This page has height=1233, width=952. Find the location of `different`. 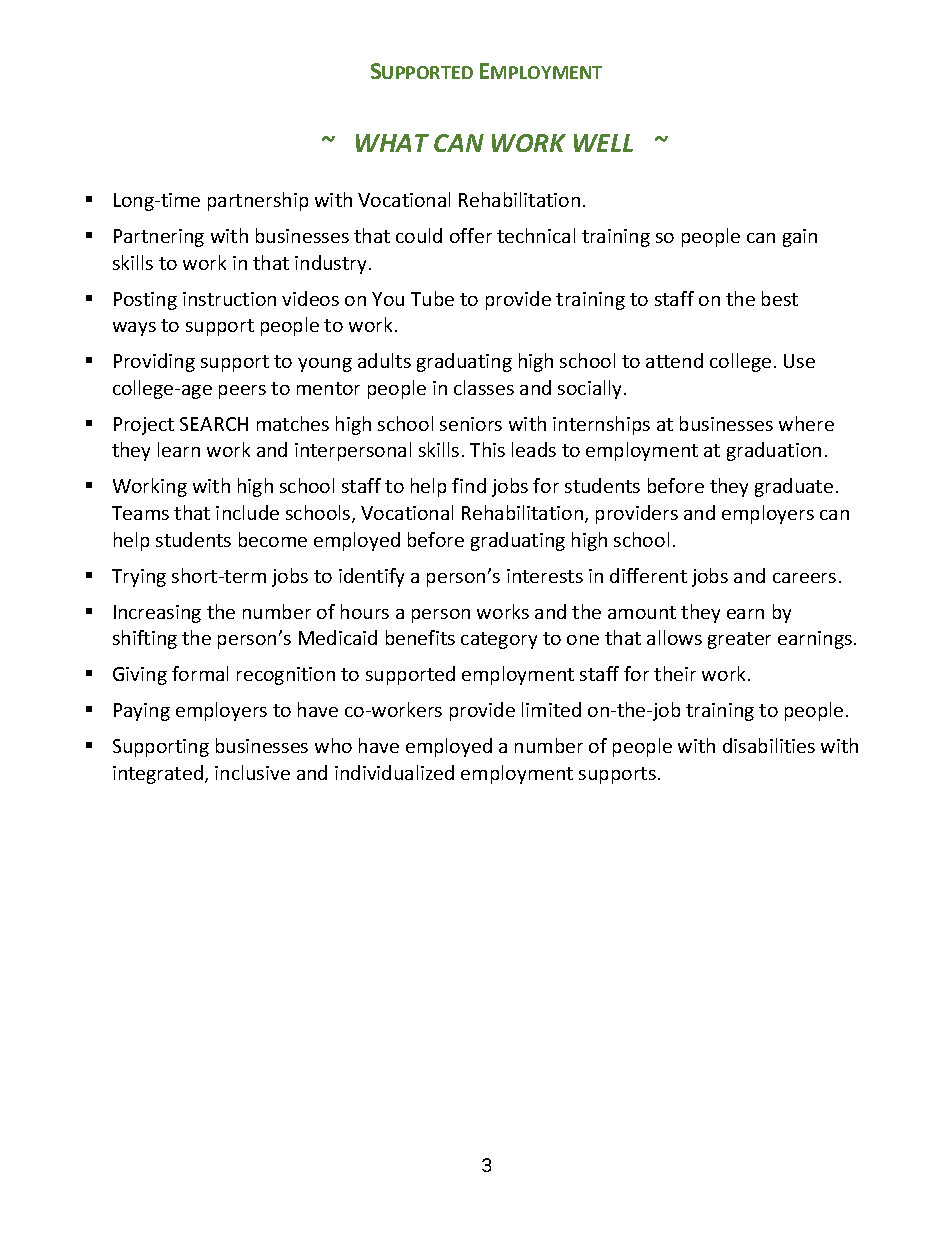

different is located at coordinates (648, 575).
